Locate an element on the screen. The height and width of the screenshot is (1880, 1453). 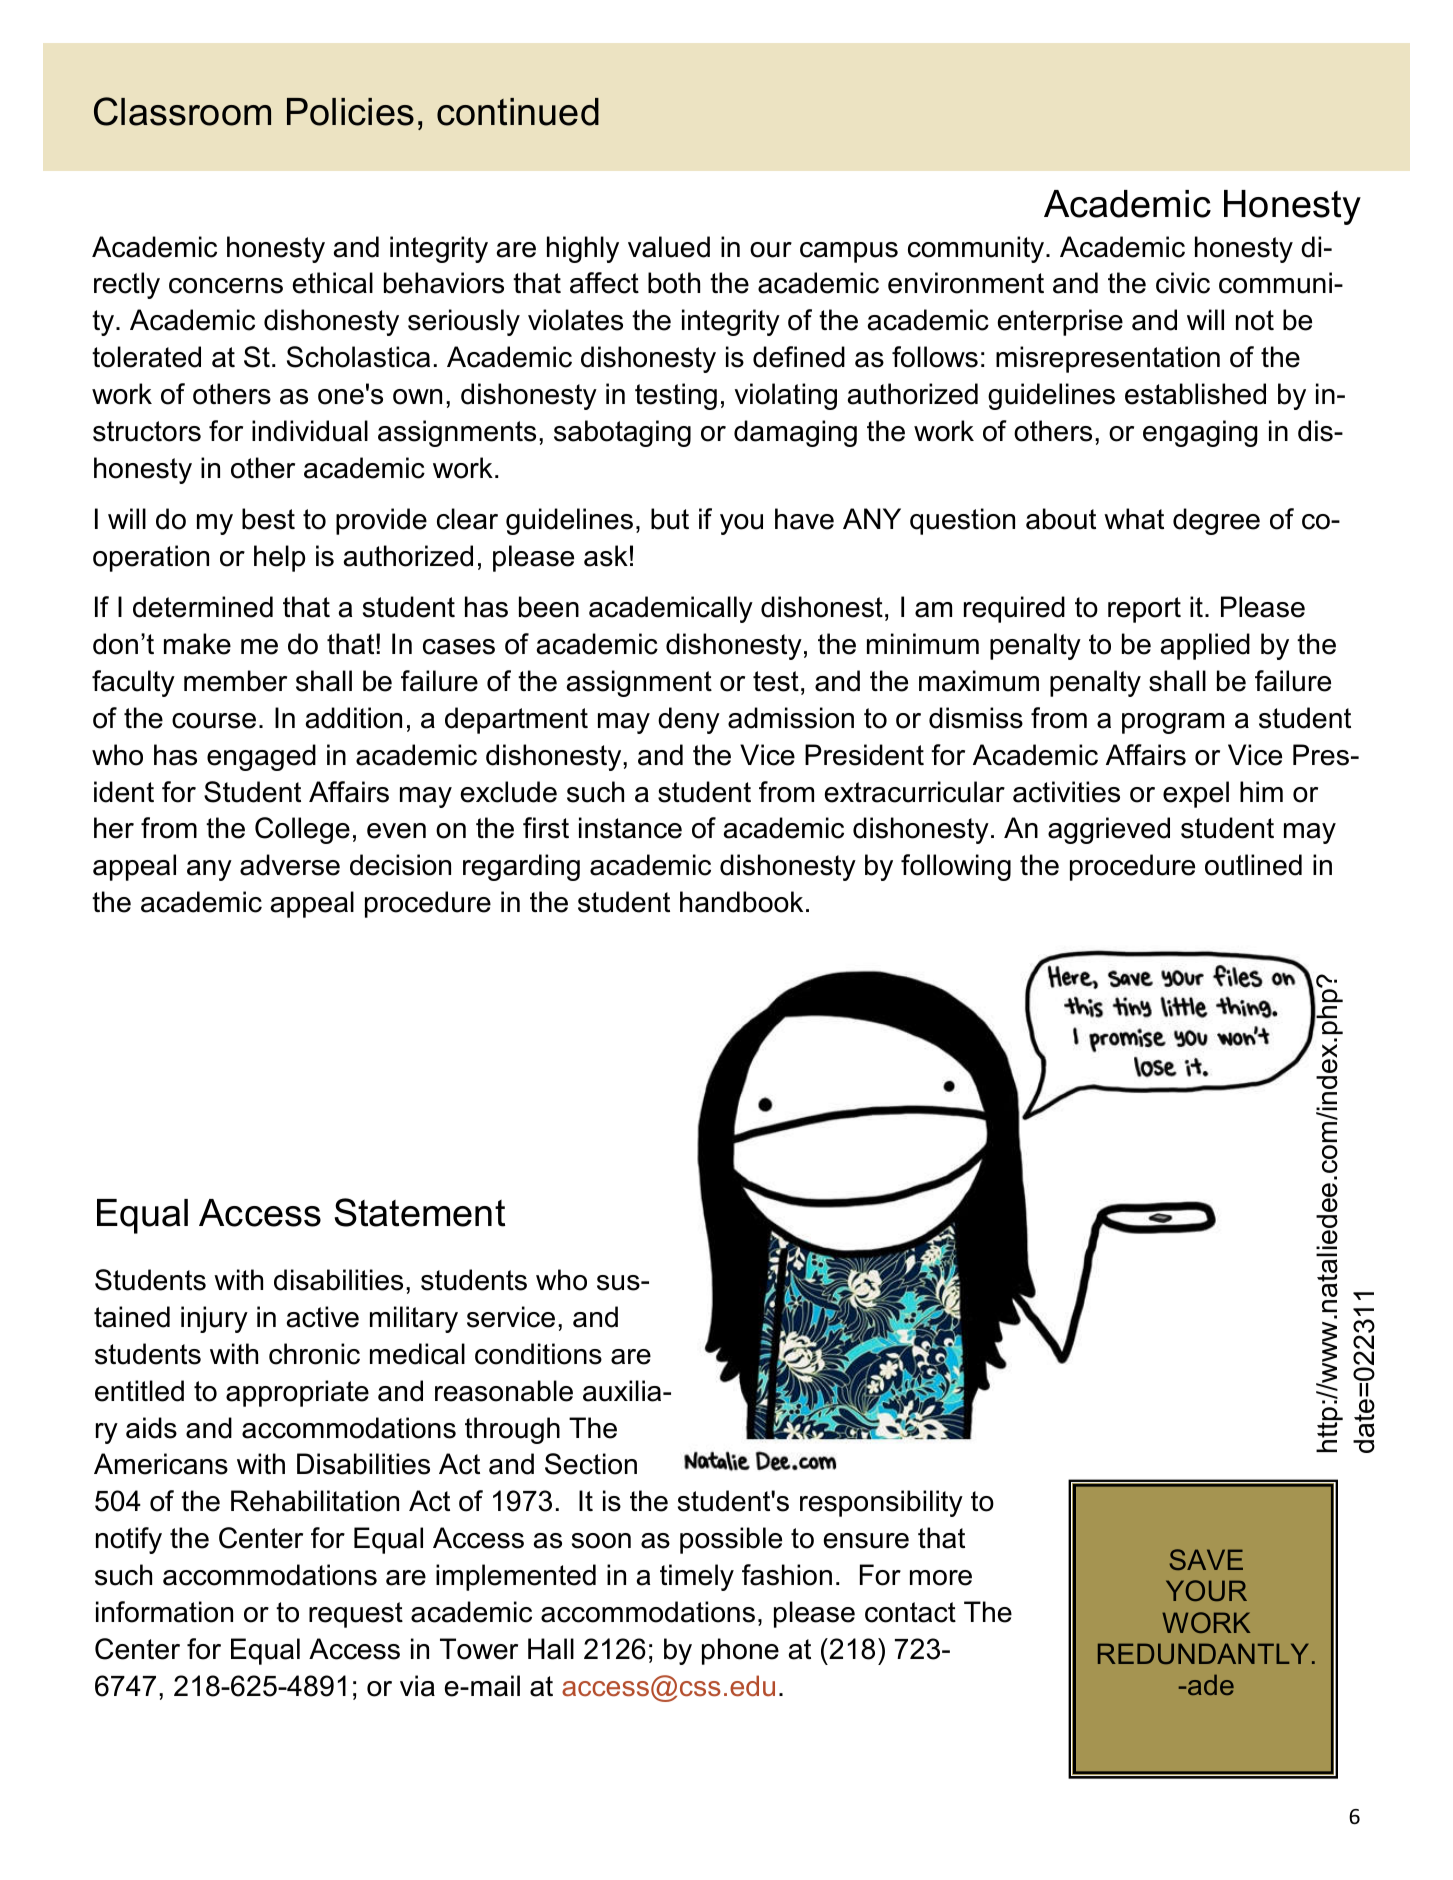
handbook is located at coordinates (741, 902).
